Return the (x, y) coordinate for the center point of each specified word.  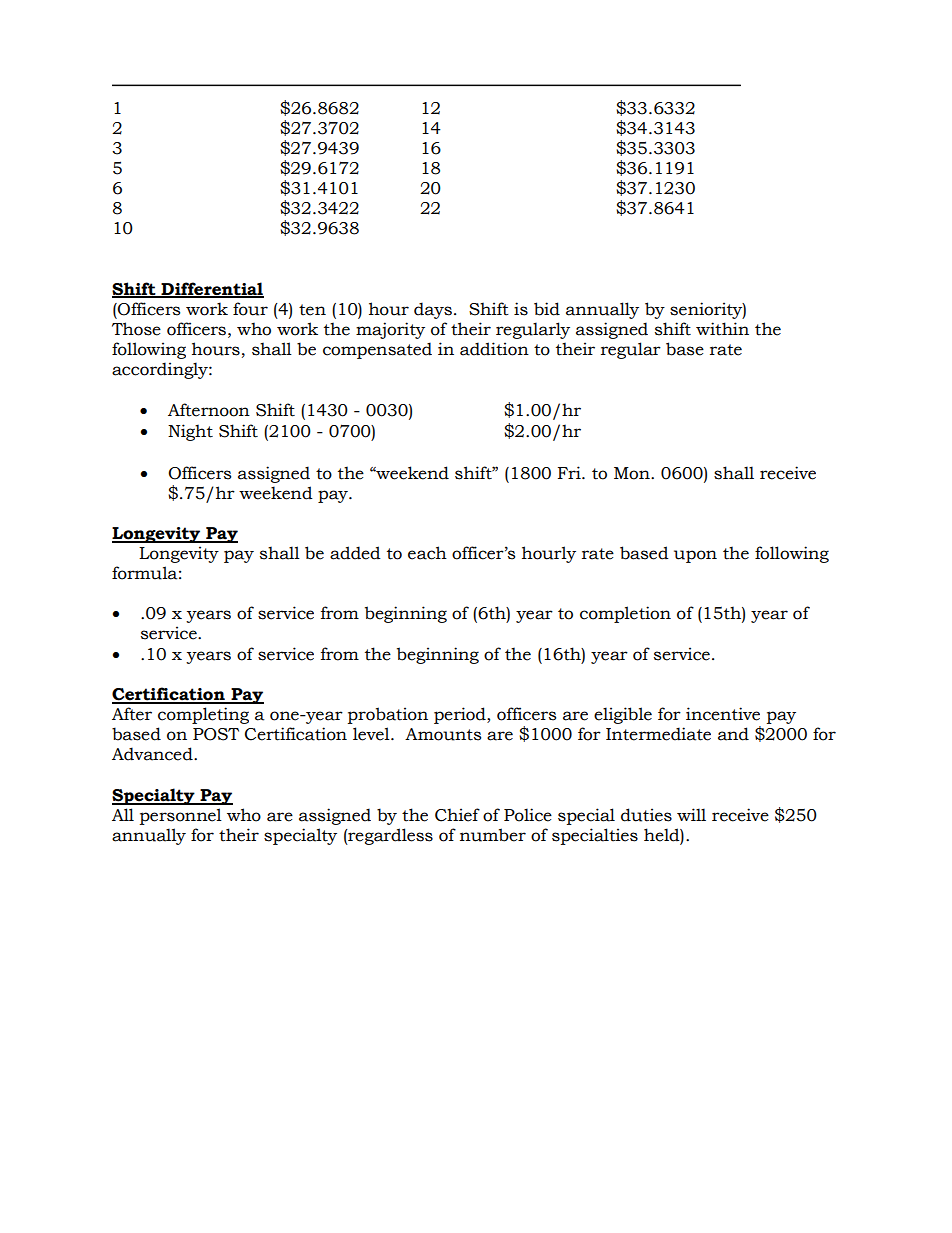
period (461, 715)
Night (190, 432)
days (433, 310)
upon (695, 556)
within (722, 329)
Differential (211, 289)
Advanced (153, 754)
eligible (623, 715)
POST (216, 734)
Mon (633, 473)
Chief (457, 815)
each (427, 553)
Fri (570, 472)
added (355, 553)
